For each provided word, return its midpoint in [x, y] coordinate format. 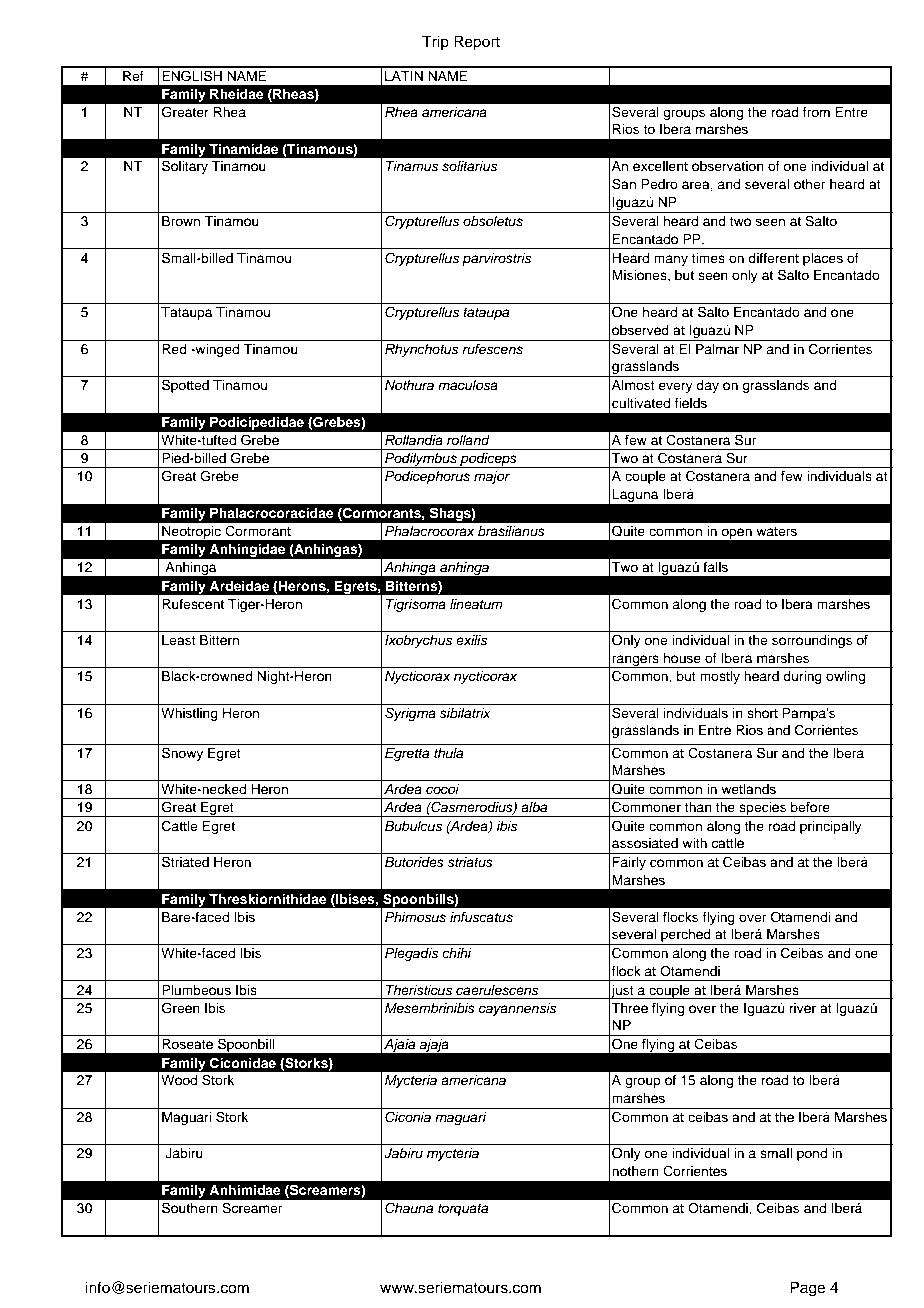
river [803, 1008]
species [763, 809]
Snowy [182, 754]
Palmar [717, 349]
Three [629, 1008]
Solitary [185, 167]
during [802, 677]
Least [179, 640]
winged [216, 350]
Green [181, 1008]
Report [477, 43]
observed [640, 330]
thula [449, 753]
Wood [179, 1080]
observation [728, 166]
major [492, 477]
